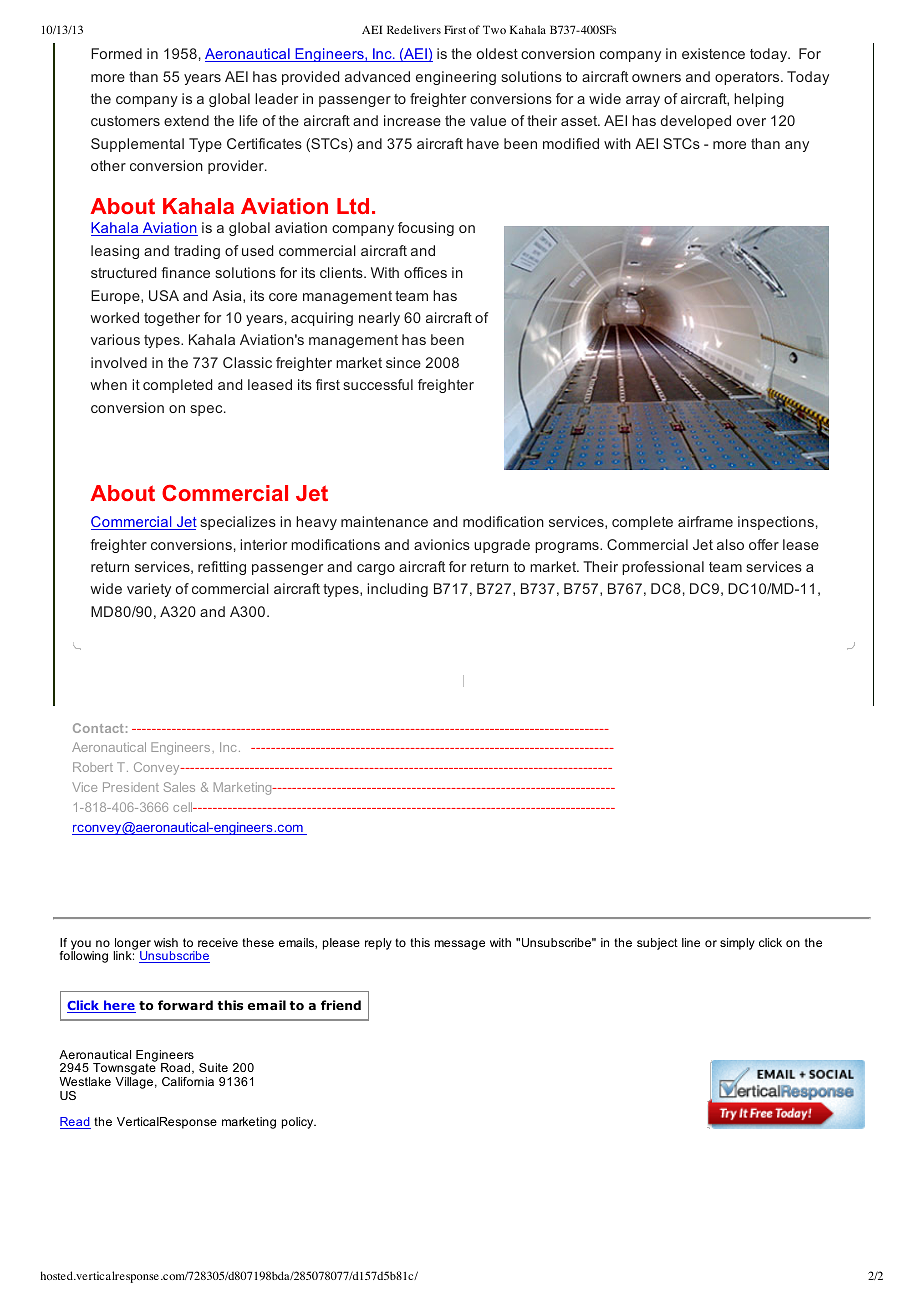 This image has width=924, height=1307. I want to click on Formed, so click(116, 53).
